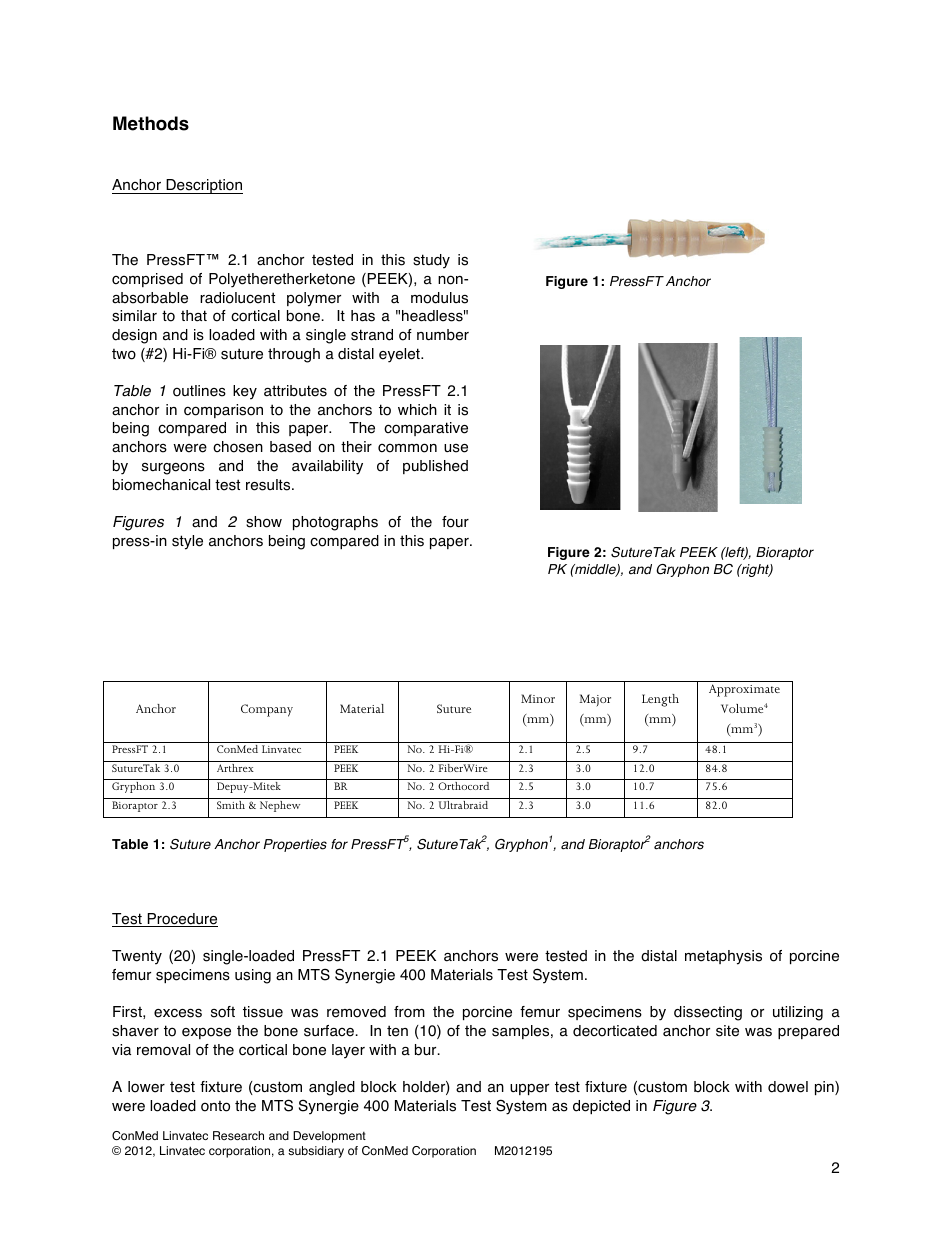 This document has width=952, height=1233. What do you see at coordinates (203, 186) in the document?
I see `Description` at bounding box center [203, 186].
